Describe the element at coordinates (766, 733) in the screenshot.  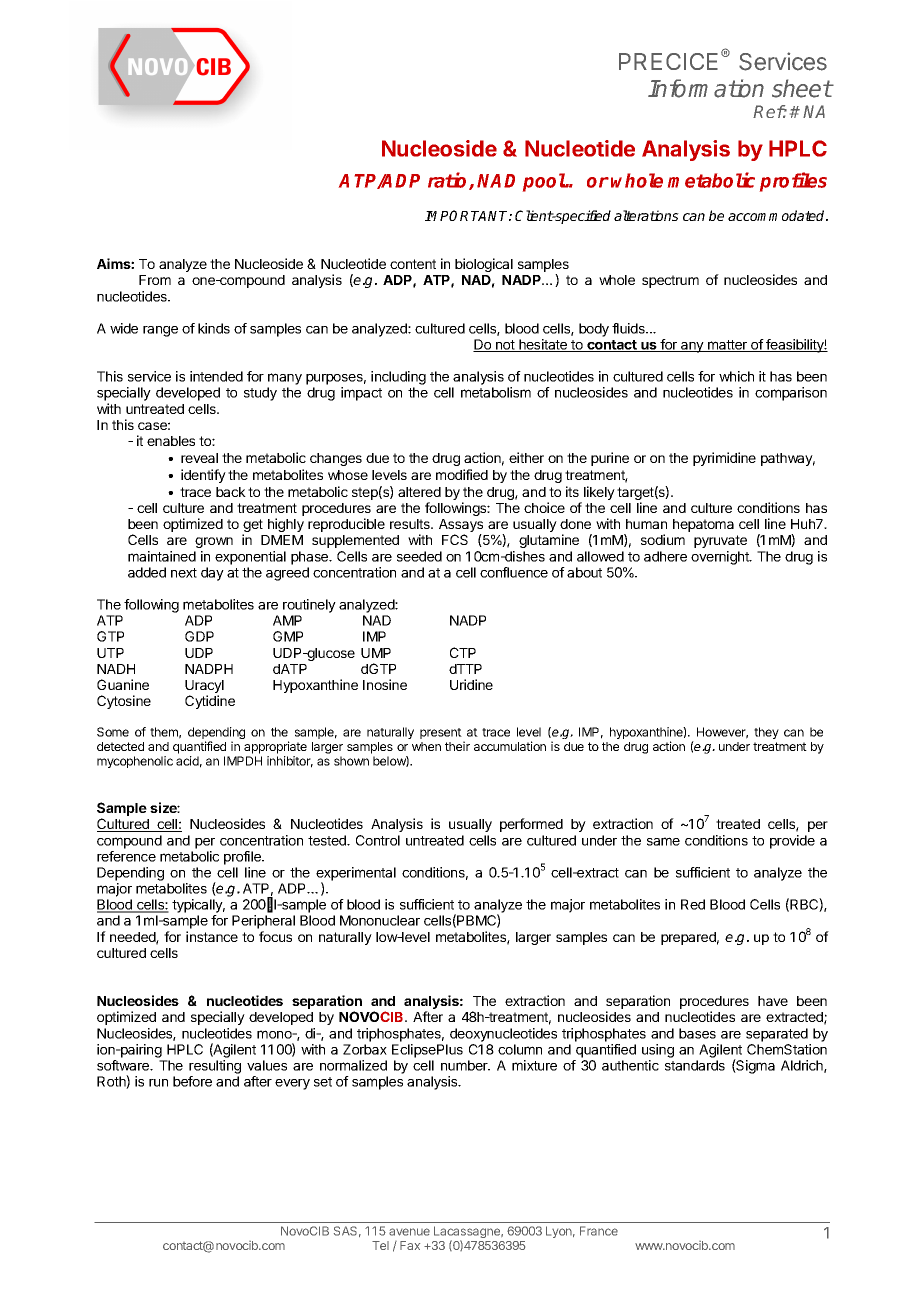
I see `they` at that location.
